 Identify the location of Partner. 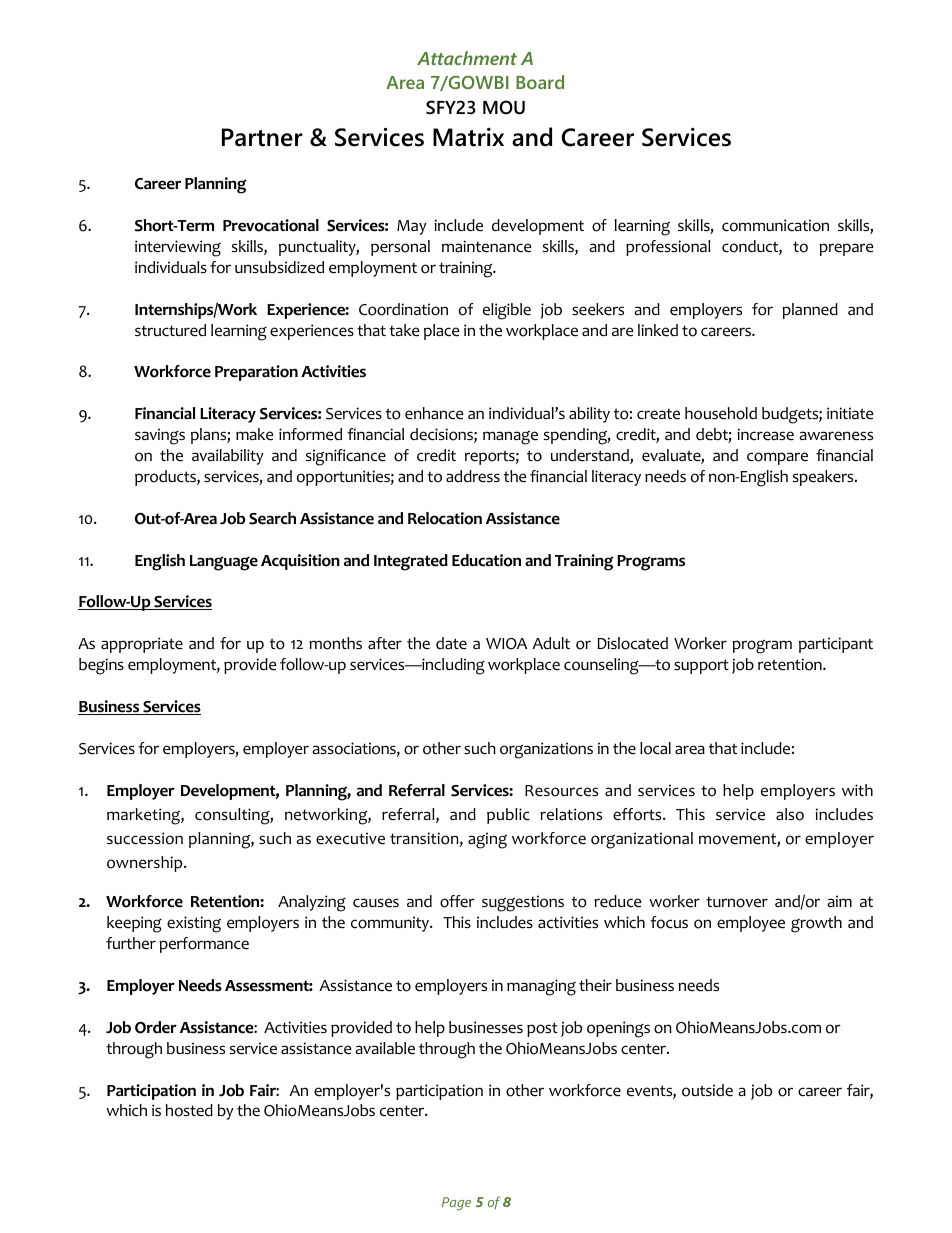
(262, 137).
